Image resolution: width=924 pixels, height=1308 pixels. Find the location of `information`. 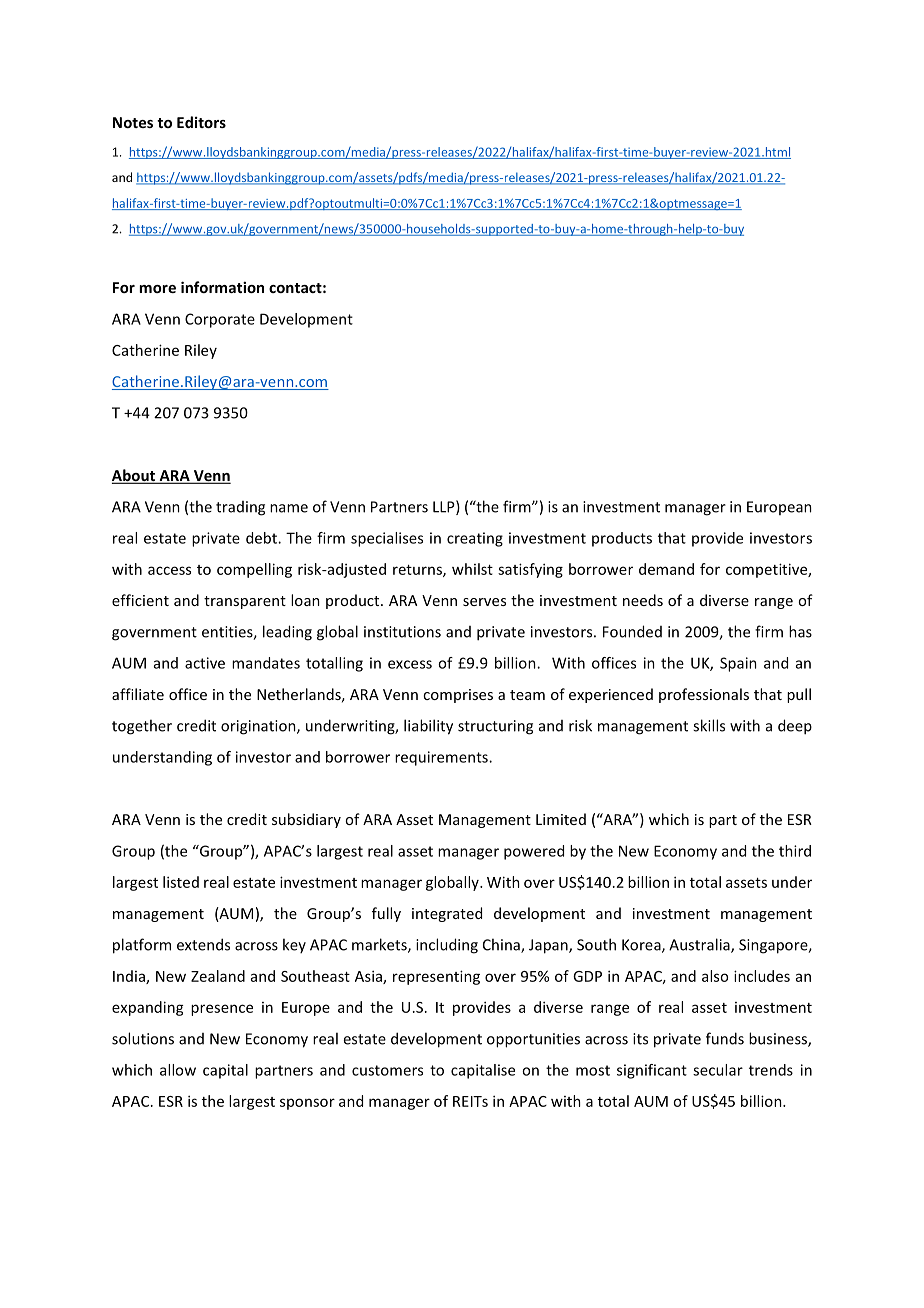

information is located at coordinates (222, 287).
